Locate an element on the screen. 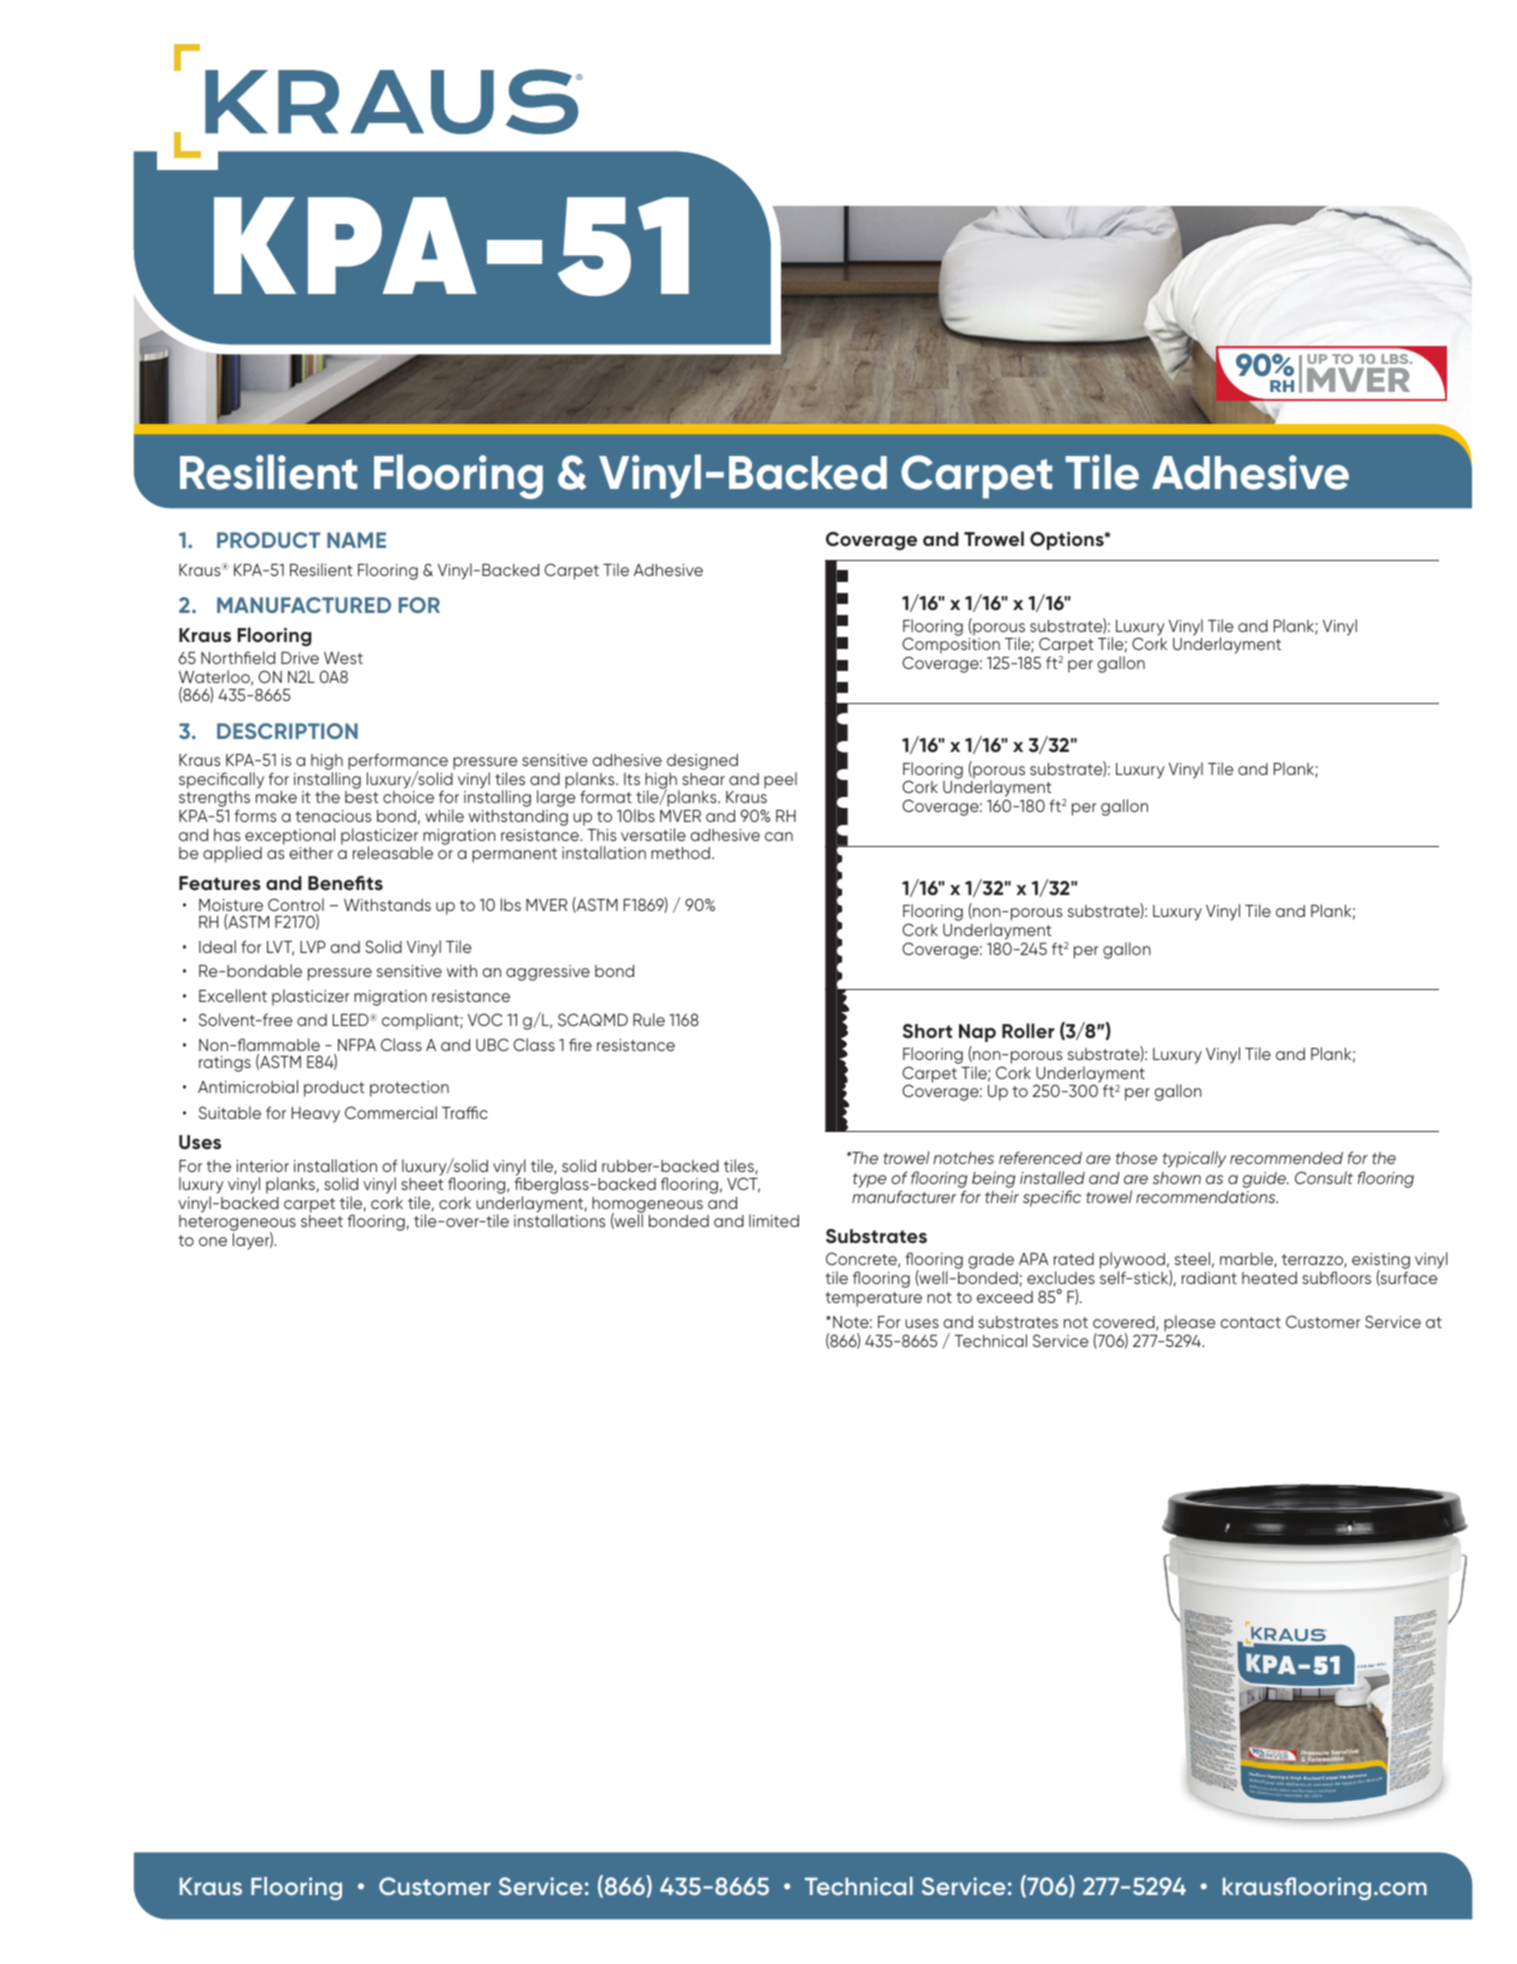 The image size is (1517, 1964). shear is located at coordinates (703, 779).
